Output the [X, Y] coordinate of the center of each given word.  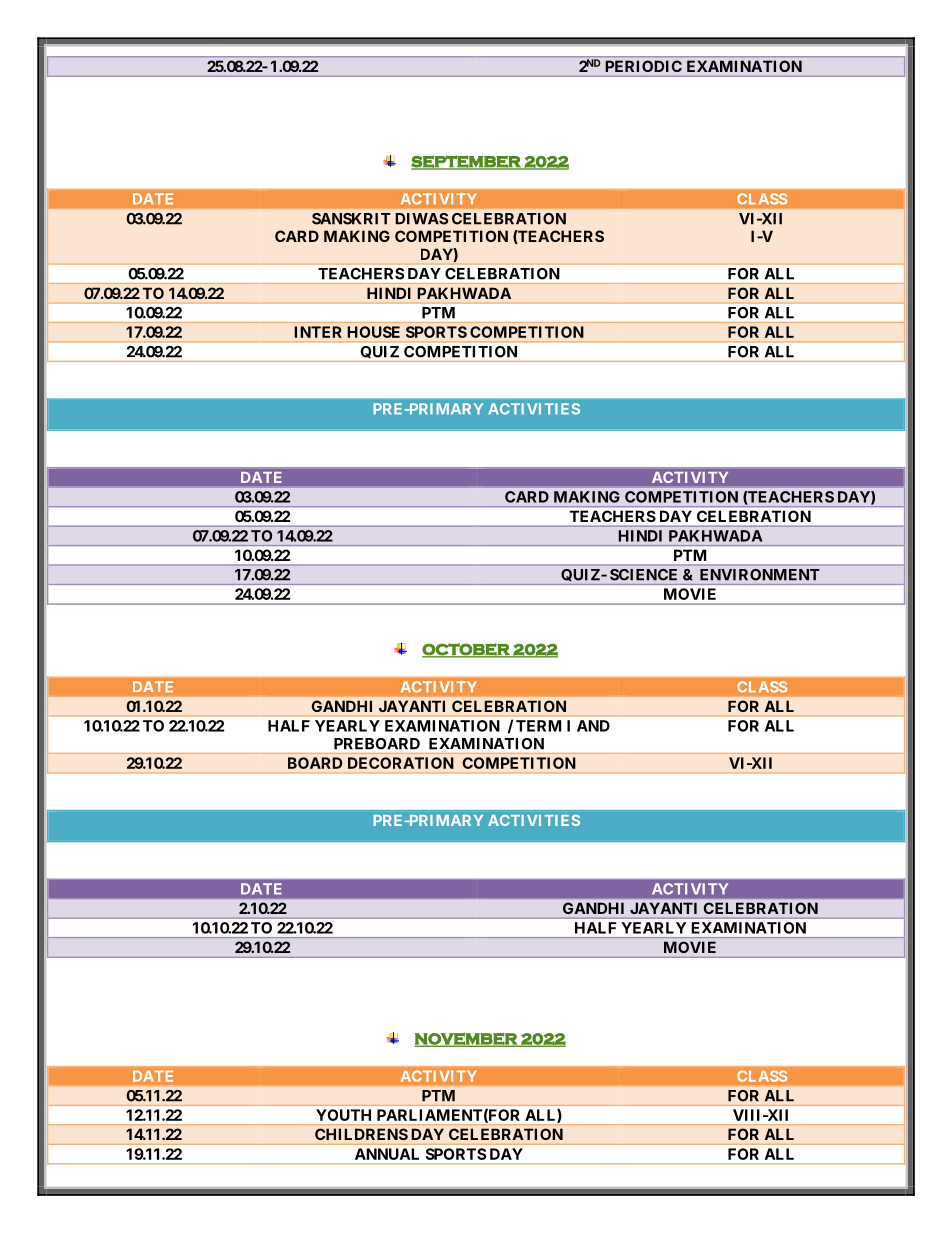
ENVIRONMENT [759, 574]
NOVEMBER [466, 1040]
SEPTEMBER [467, 162]
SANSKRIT [351, 219]
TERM [538, 726]
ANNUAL [387, 1154]
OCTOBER [467, 650]
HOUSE [374, 332]
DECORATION [401, 763]
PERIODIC [644, 66]
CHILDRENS [361, 1134]
